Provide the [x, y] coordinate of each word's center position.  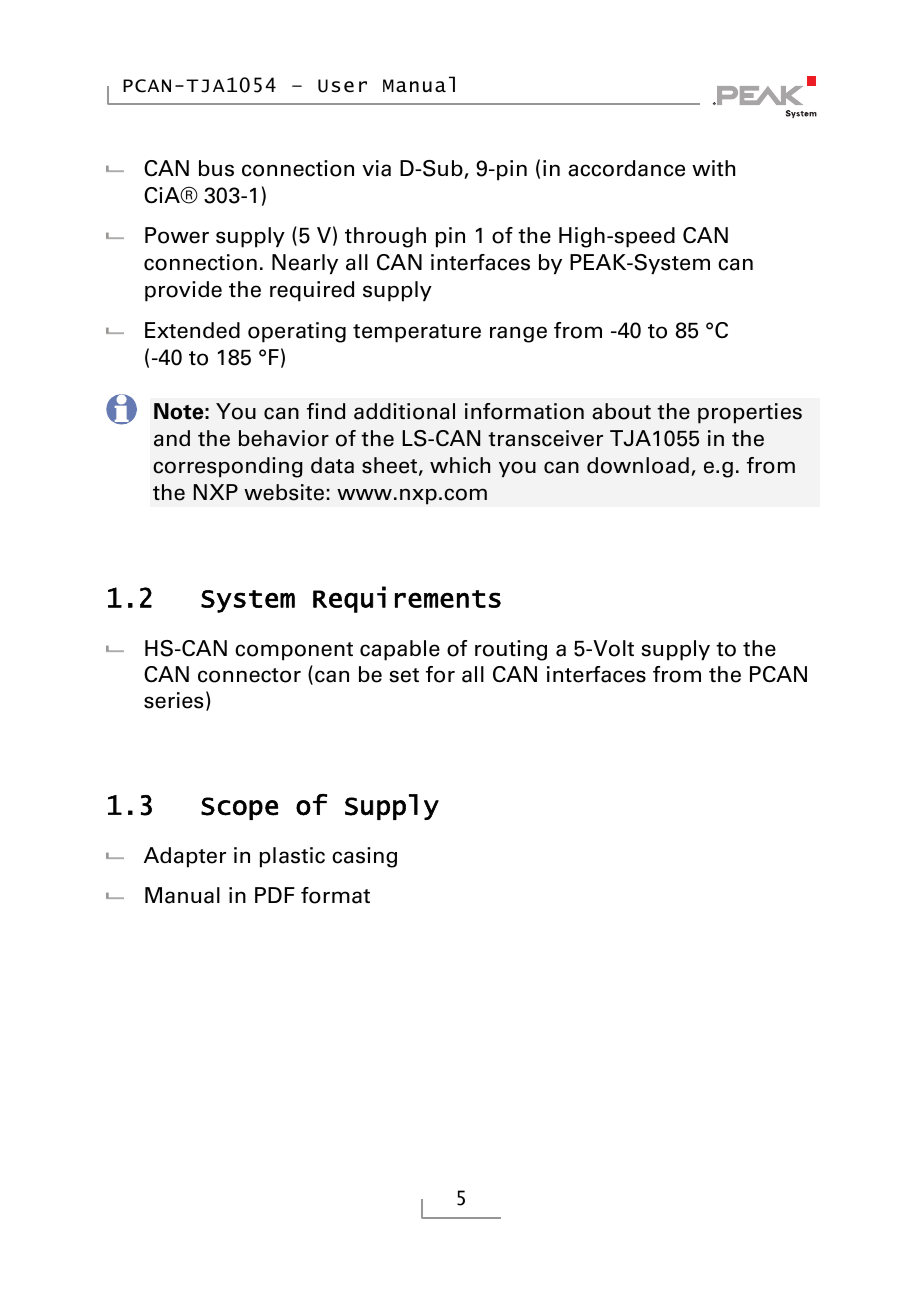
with [713, 168]
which [460, 465]
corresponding [228, 467]
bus [216, 168]
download [638, 465]
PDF [275, 895]
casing [364, 857]
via [376, 168]
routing [511, 650]
